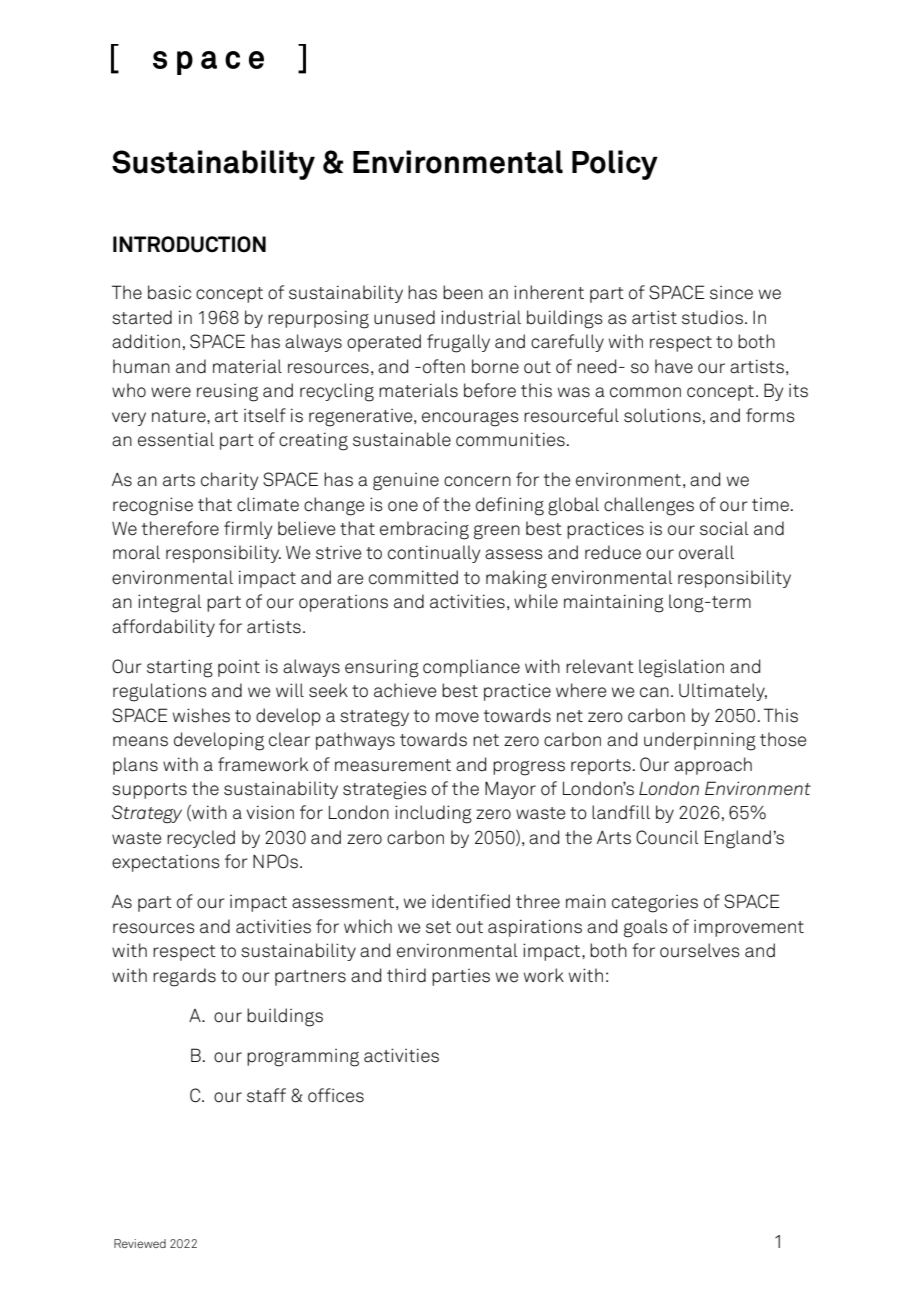 The width and height of the screenshot is (924, 1308). Describe the element at coordinates (140, 1243) in the screenshot. I see `Reviewed` at that location.
